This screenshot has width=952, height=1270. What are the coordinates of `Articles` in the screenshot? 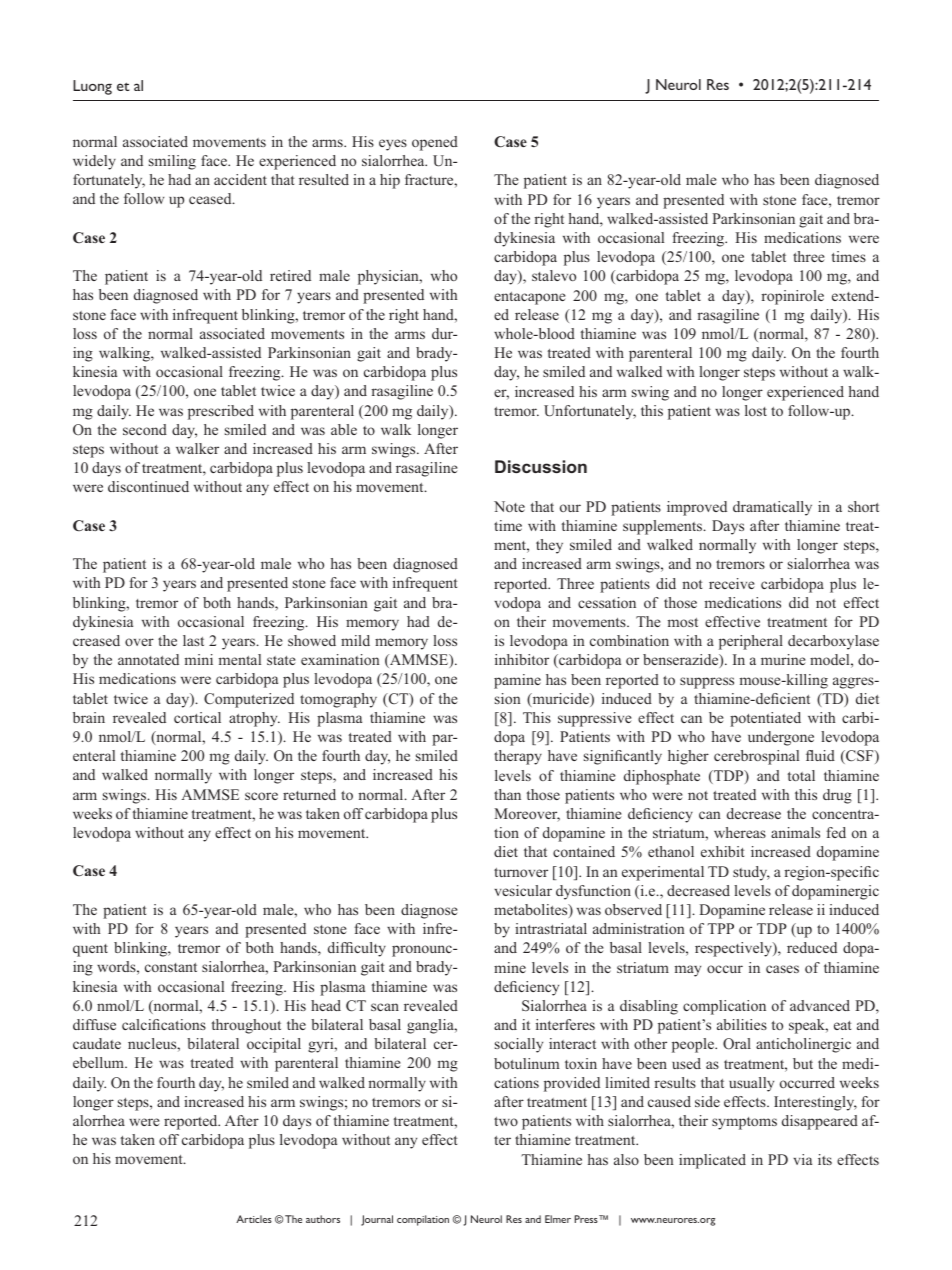 It's located at (254, 1219).
